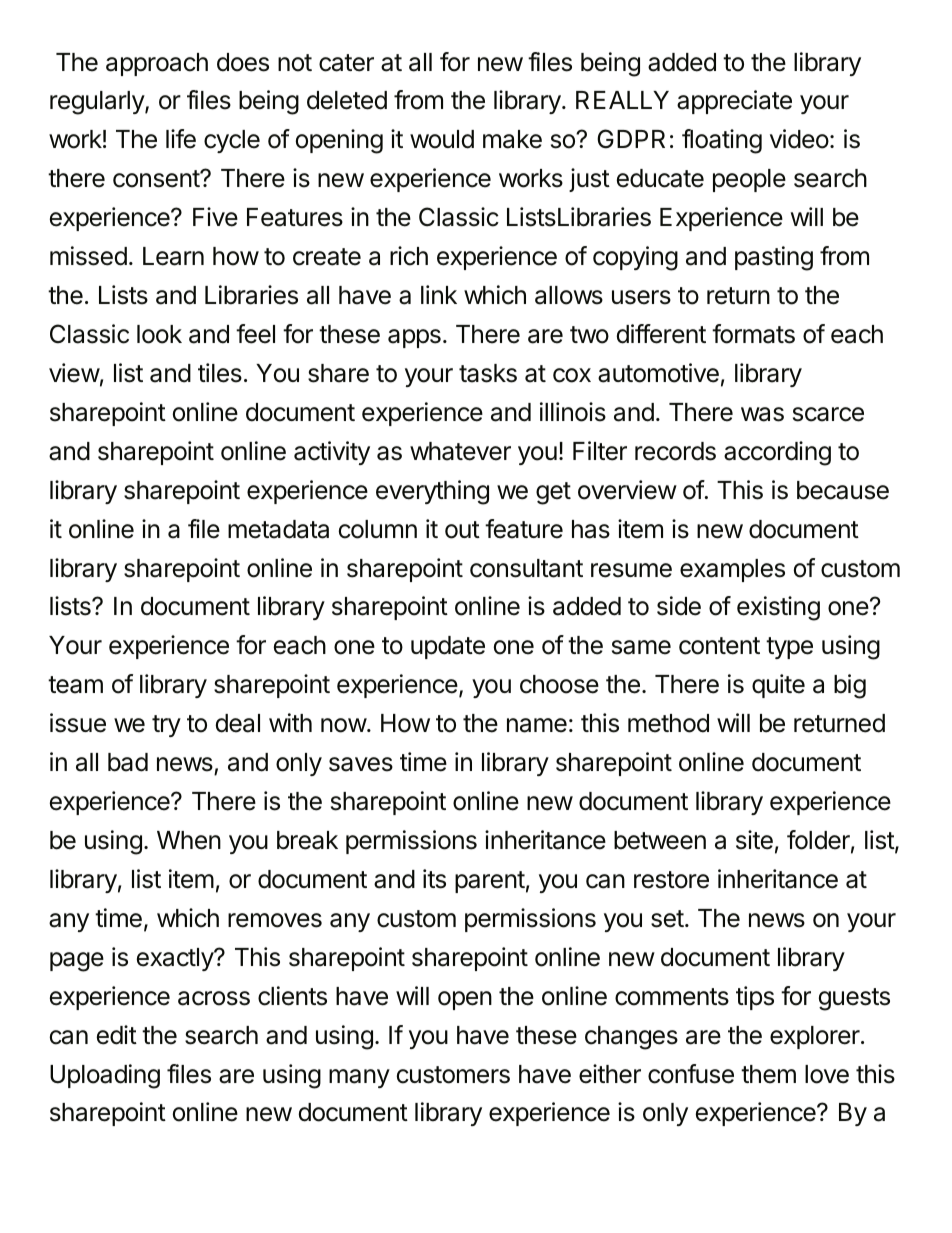  What do you see at coordinates (220, 373) in the image?
I see `tiles` at bounding box center [220, 373].
